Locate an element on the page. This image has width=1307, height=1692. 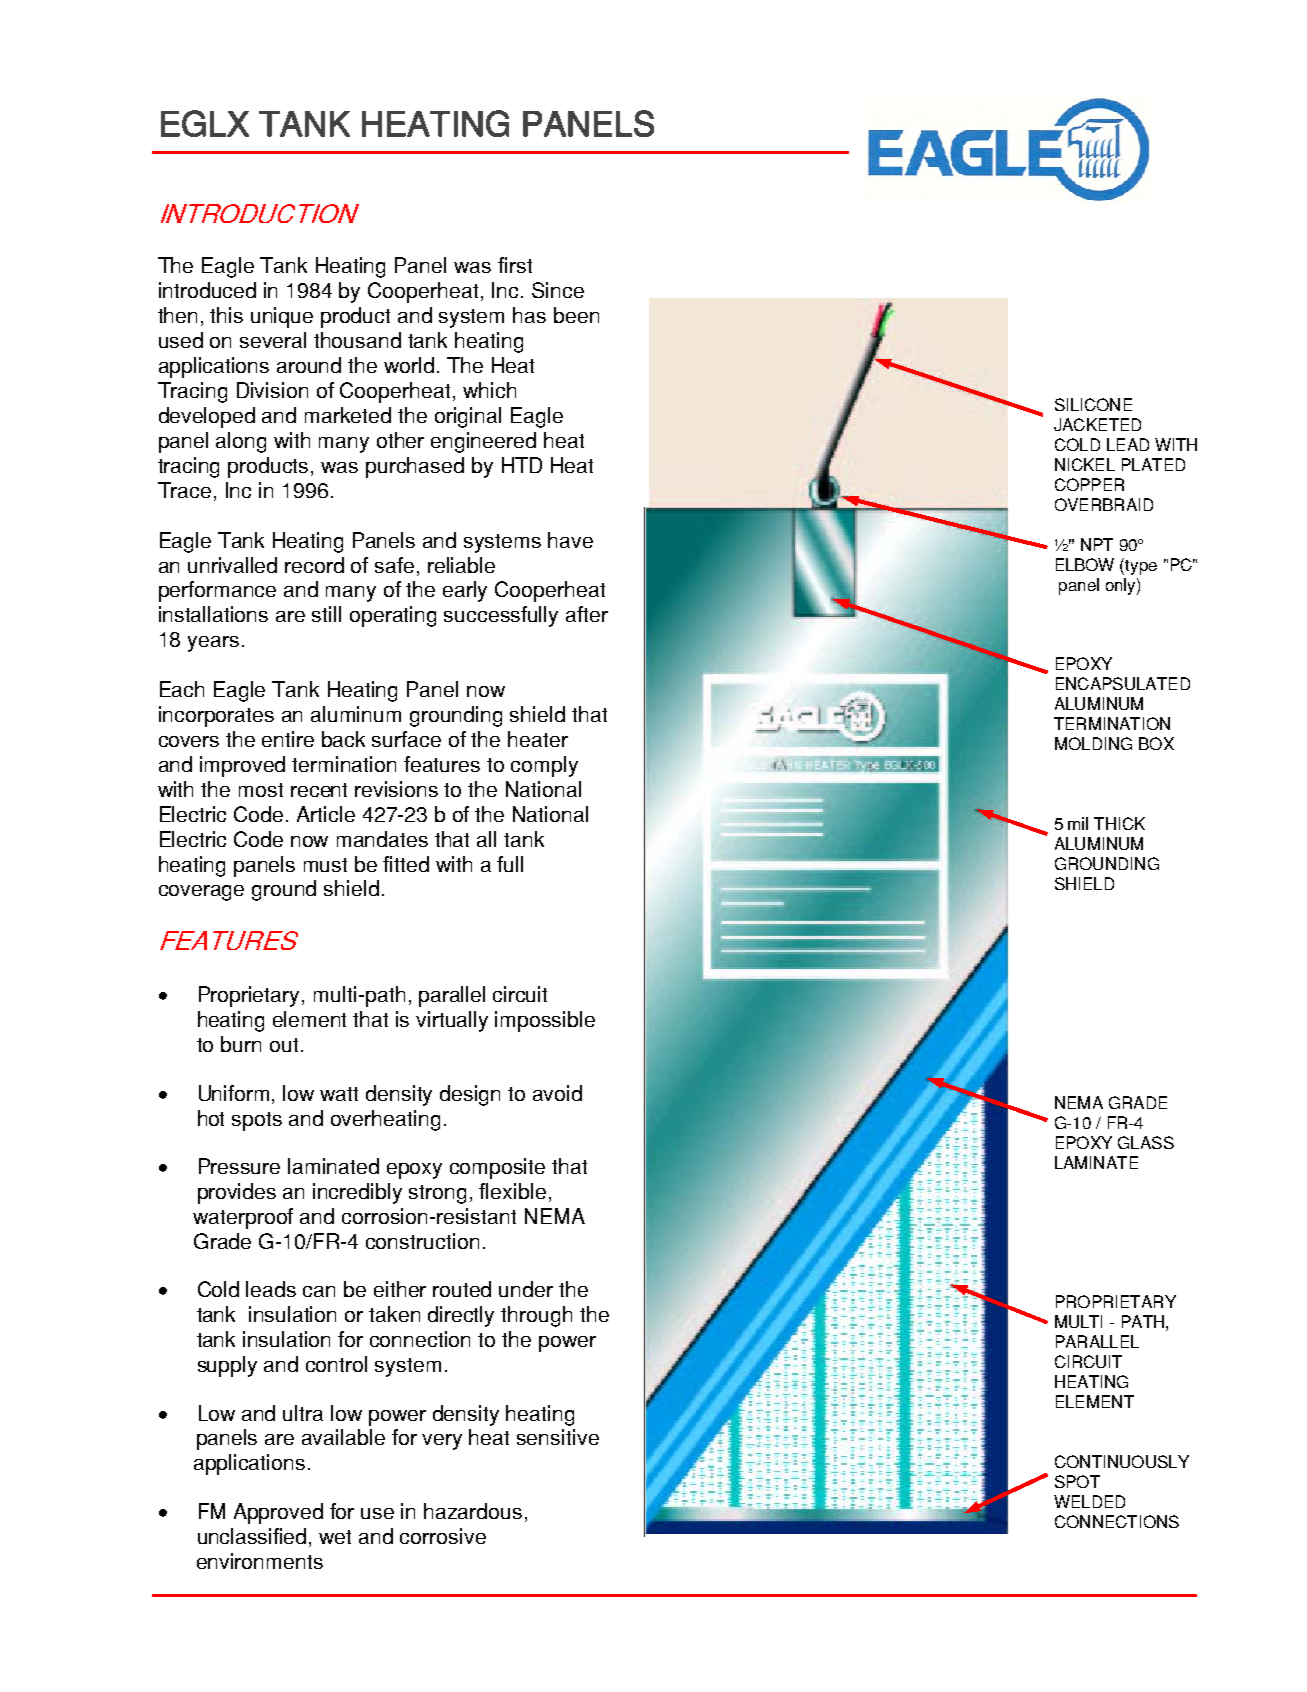
WELDED is located at coordinates (1089, 1501).
